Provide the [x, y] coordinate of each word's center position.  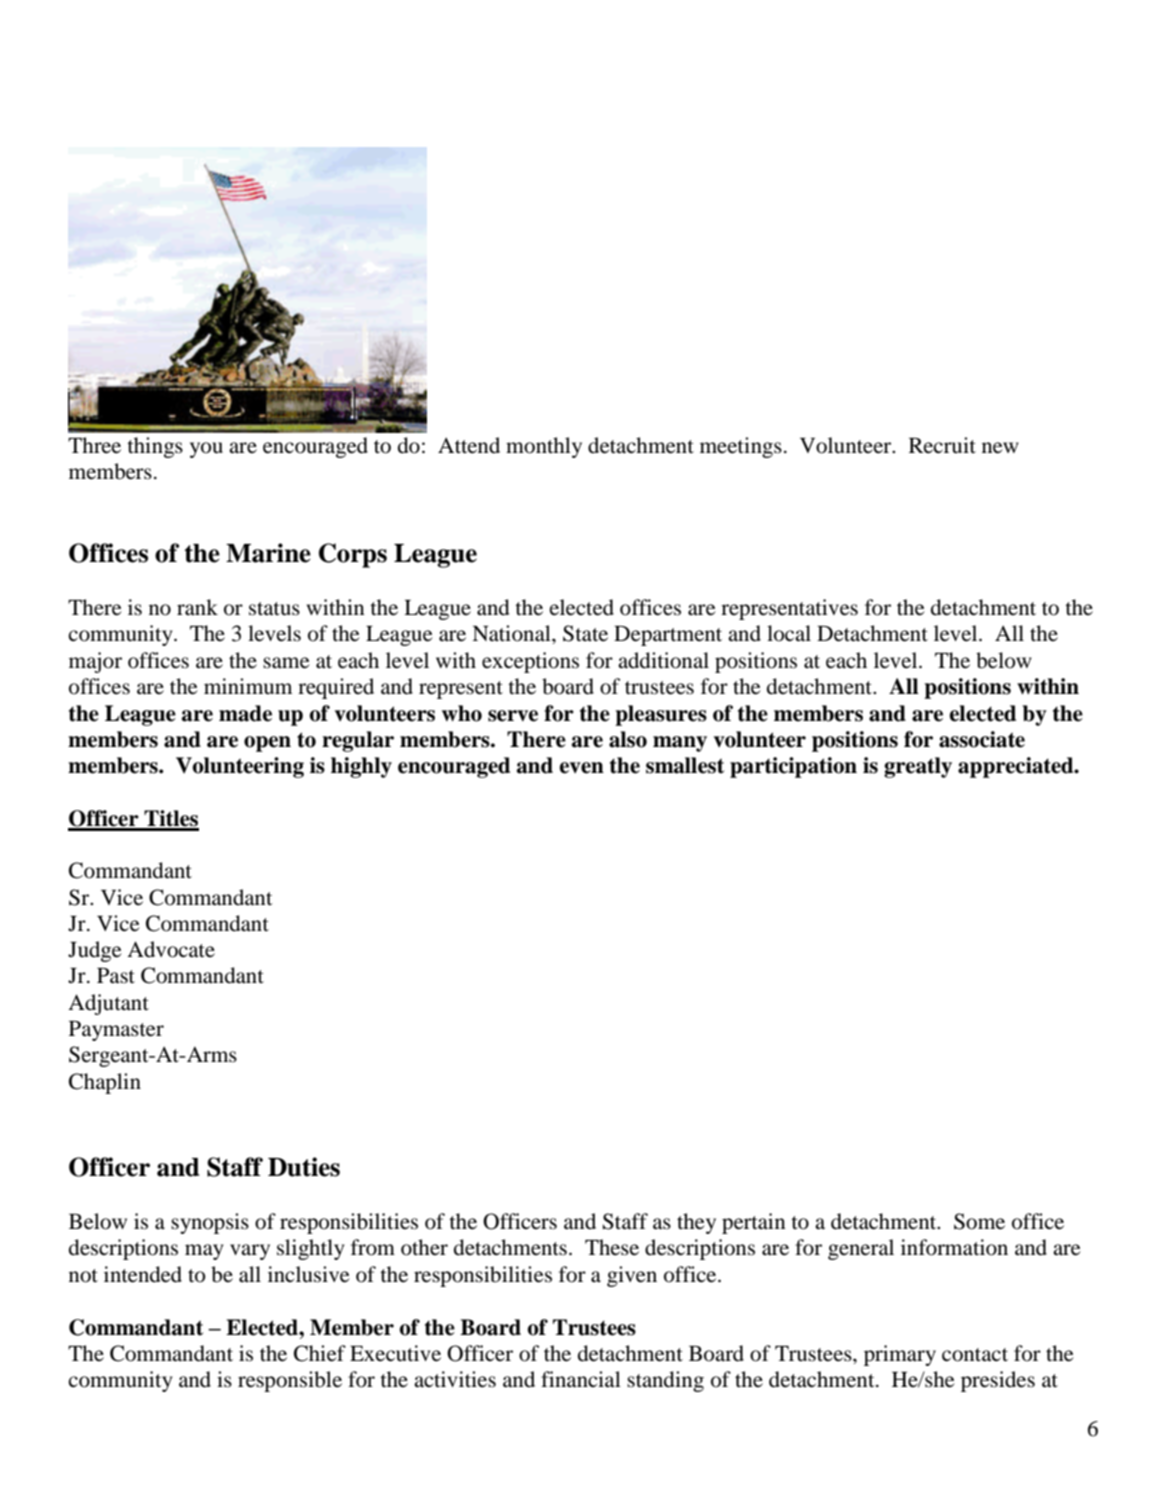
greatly [918, 767]
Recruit [942, 445]
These [612, 1247]
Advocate [171, 949]
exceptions [530, 662]
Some [979, 1221]
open [267, 744]
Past [116, 976]
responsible [290, 1381]
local [789, 633]
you [206, 450]
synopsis [210, 1223]
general [861, 1249]
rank [197, 607]
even [581, 768]
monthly [544, 447]
